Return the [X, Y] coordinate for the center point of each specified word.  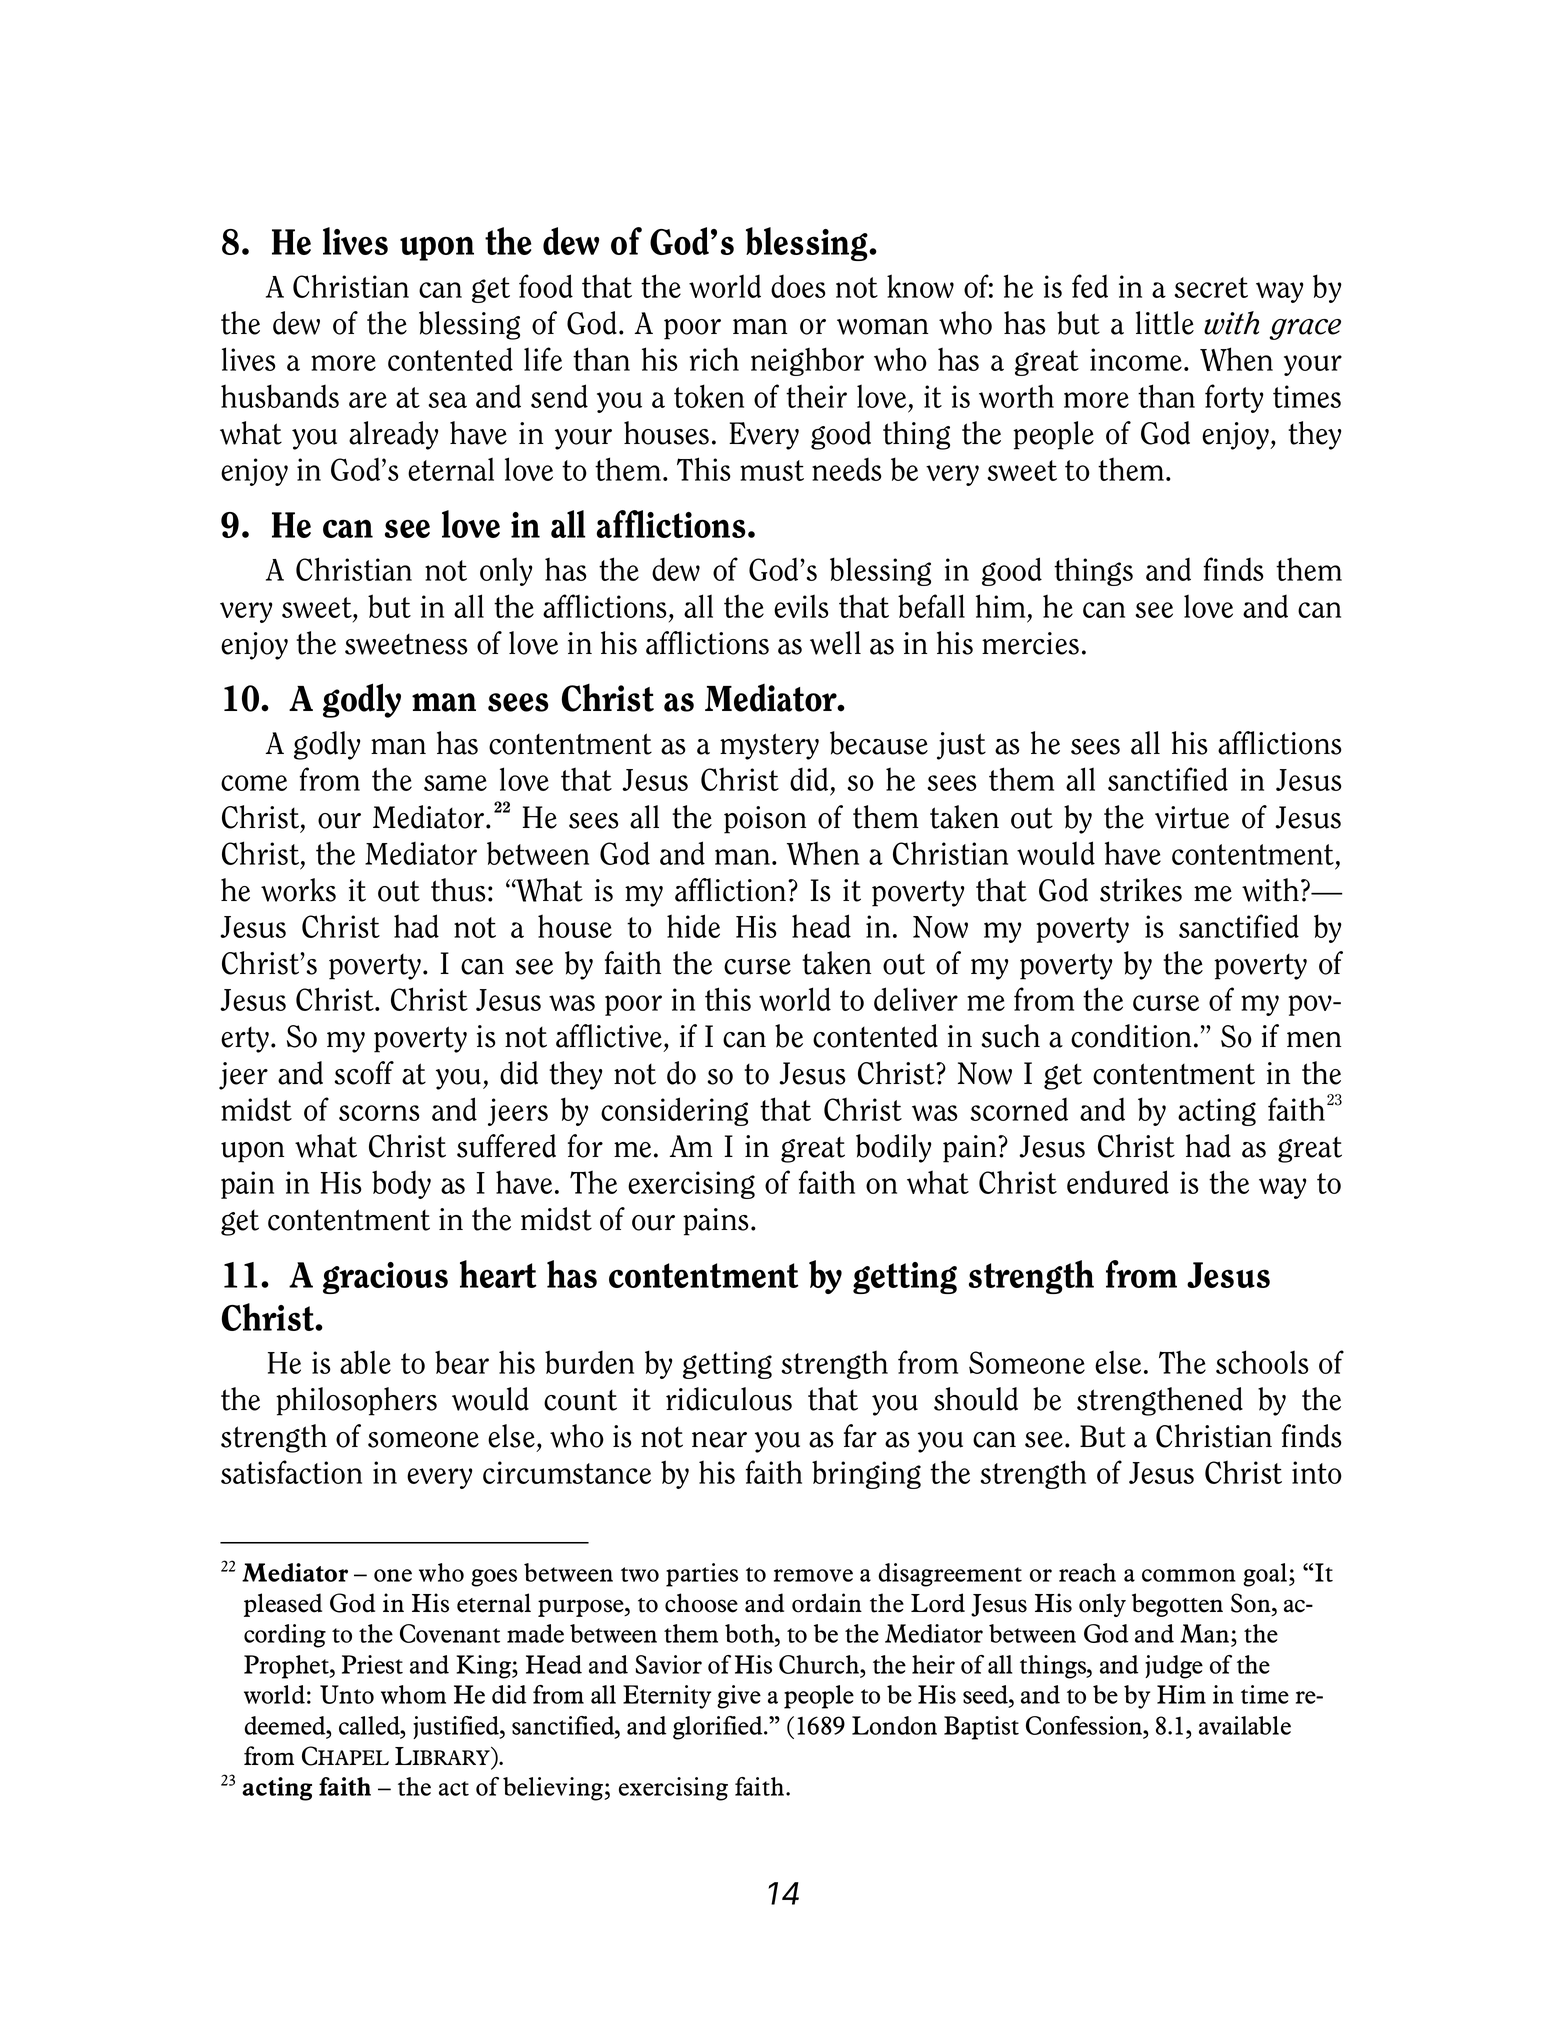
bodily [893, 1148]
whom [413, 1694]
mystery [769, 746]
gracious [385, 1278]
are [368, 400]
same [455, 783]
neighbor [807, 361]
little [1165, 323]
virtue [1192, 817]
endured [1118, 1182]
